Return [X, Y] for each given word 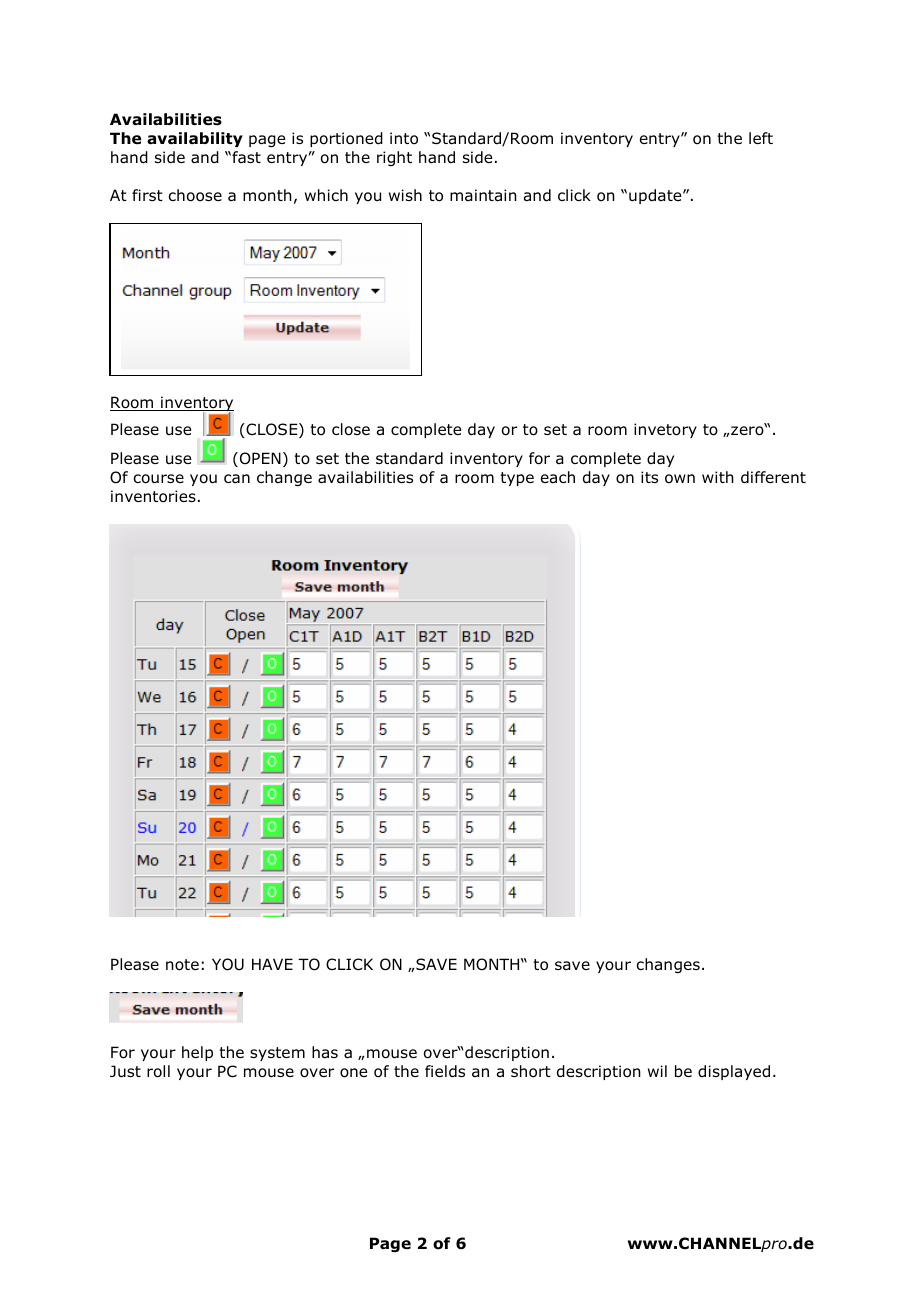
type [517, 479]
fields [445, 1071]
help [197, 1053]
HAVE [272, 964]
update [656, 196]
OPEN [259, 459]
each [558, 477]
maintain [483, 195]
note [182, 965]
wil [657, 1071]
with [718, 477]
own [680, 479]
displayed [734, 1072]
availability [195, 139]
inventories [153, 496]
